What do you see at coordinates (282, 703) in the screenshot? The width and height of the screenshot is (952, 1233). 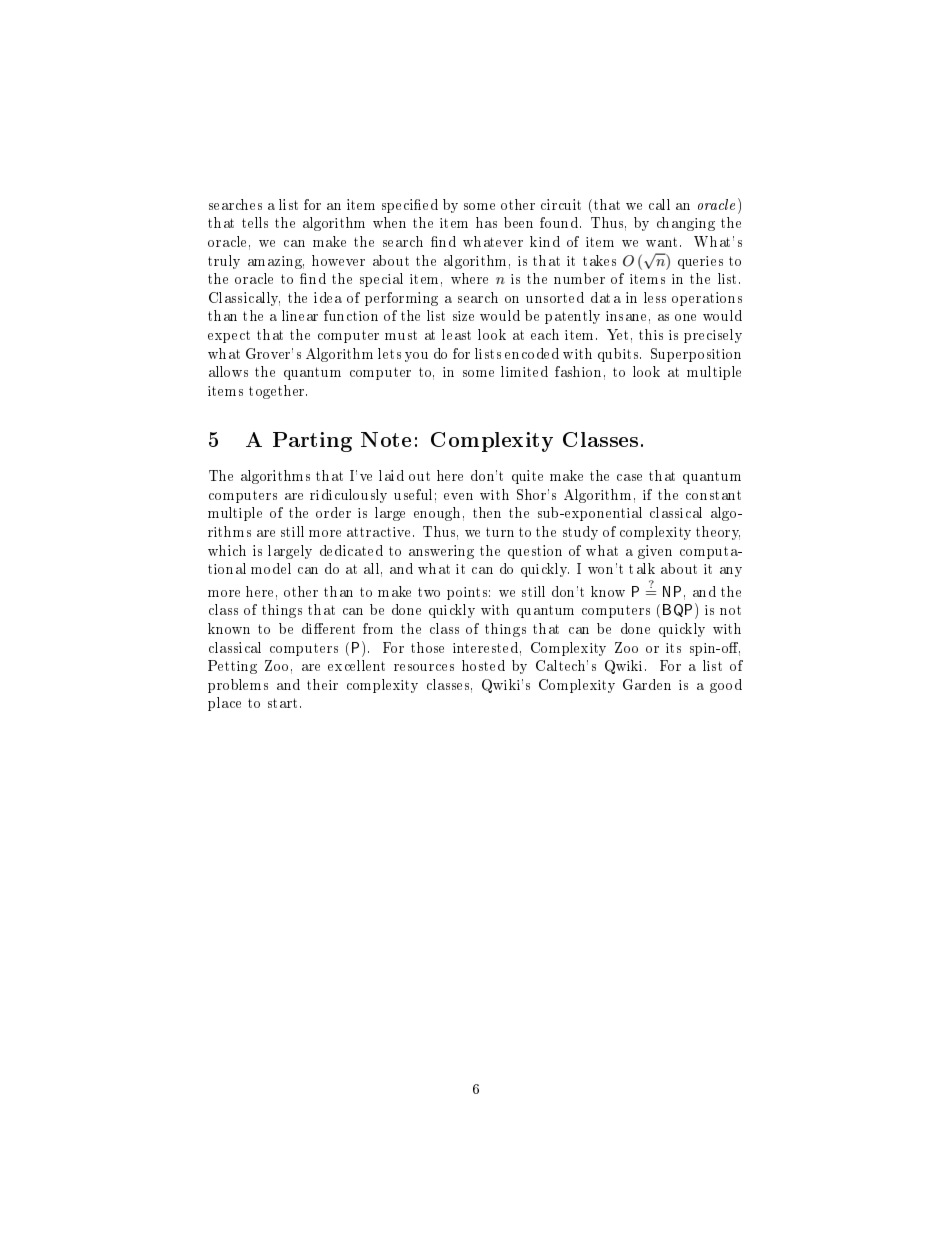 I see `start` at bounding box center [282, 703].
